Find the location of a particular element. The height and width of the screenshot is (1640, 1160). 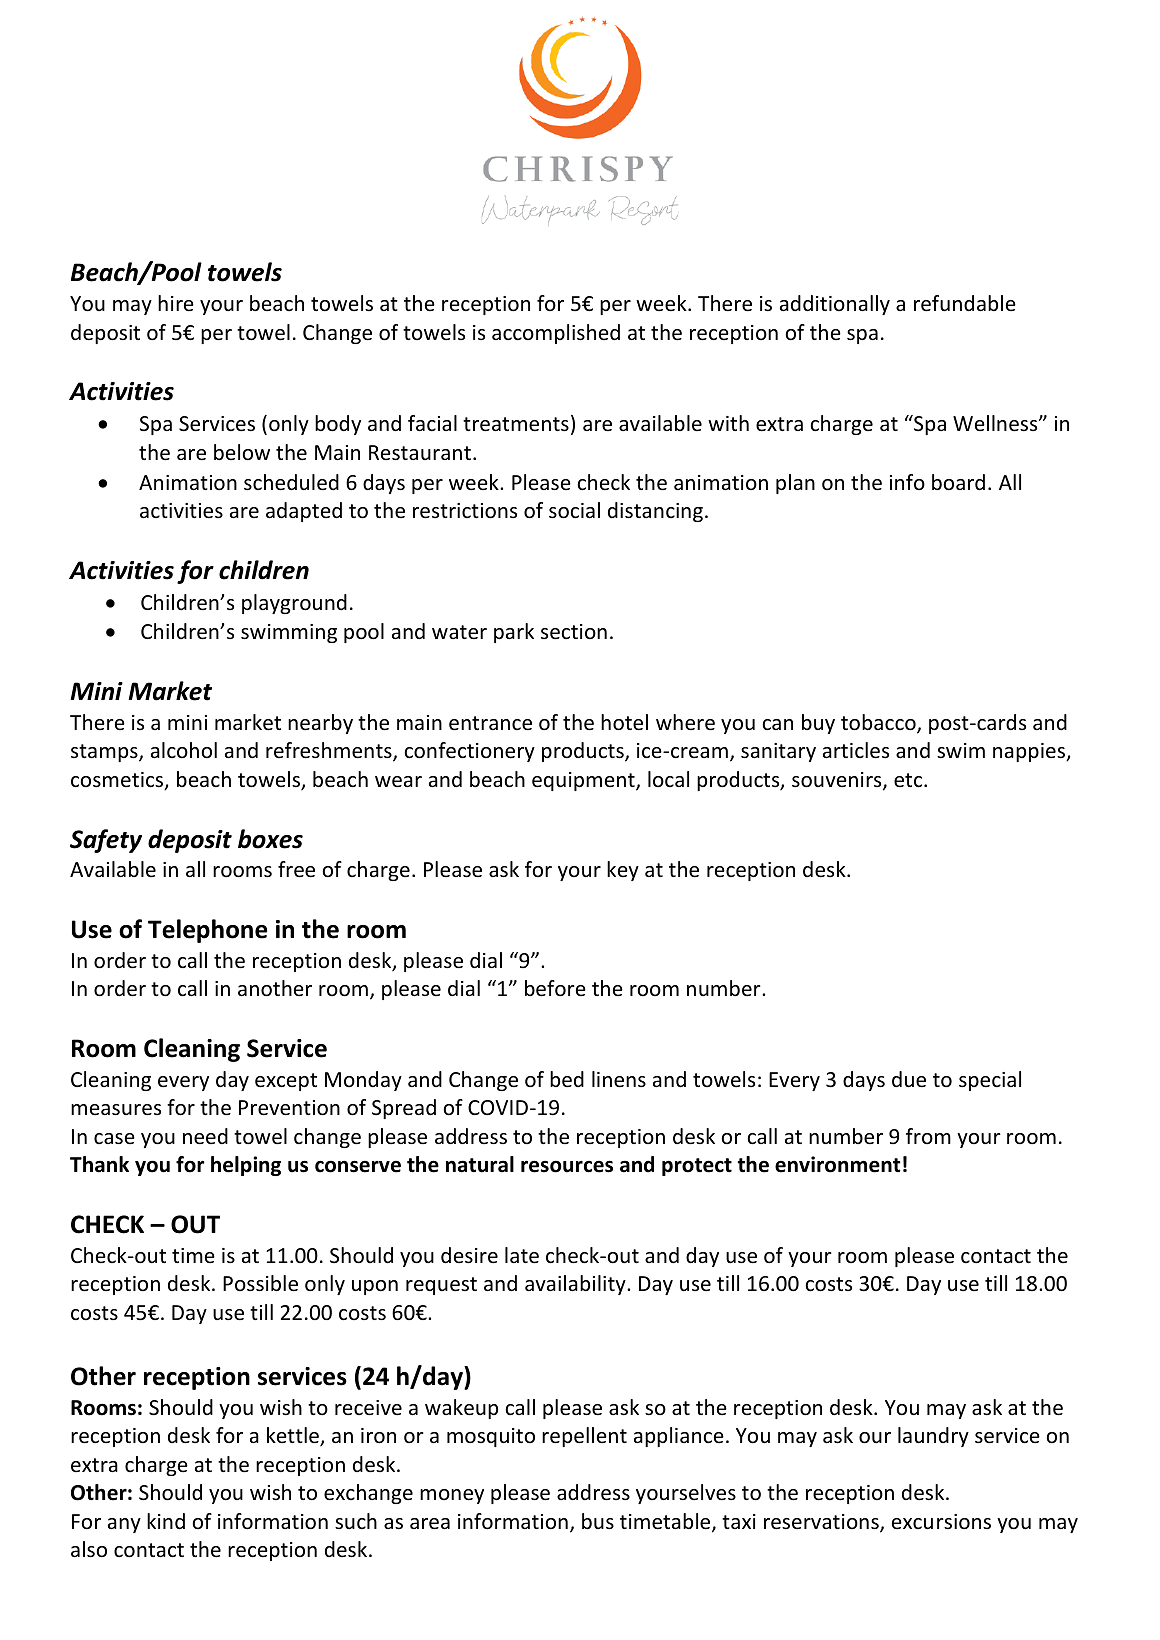

bus is located at coordinates (598, 1521).
